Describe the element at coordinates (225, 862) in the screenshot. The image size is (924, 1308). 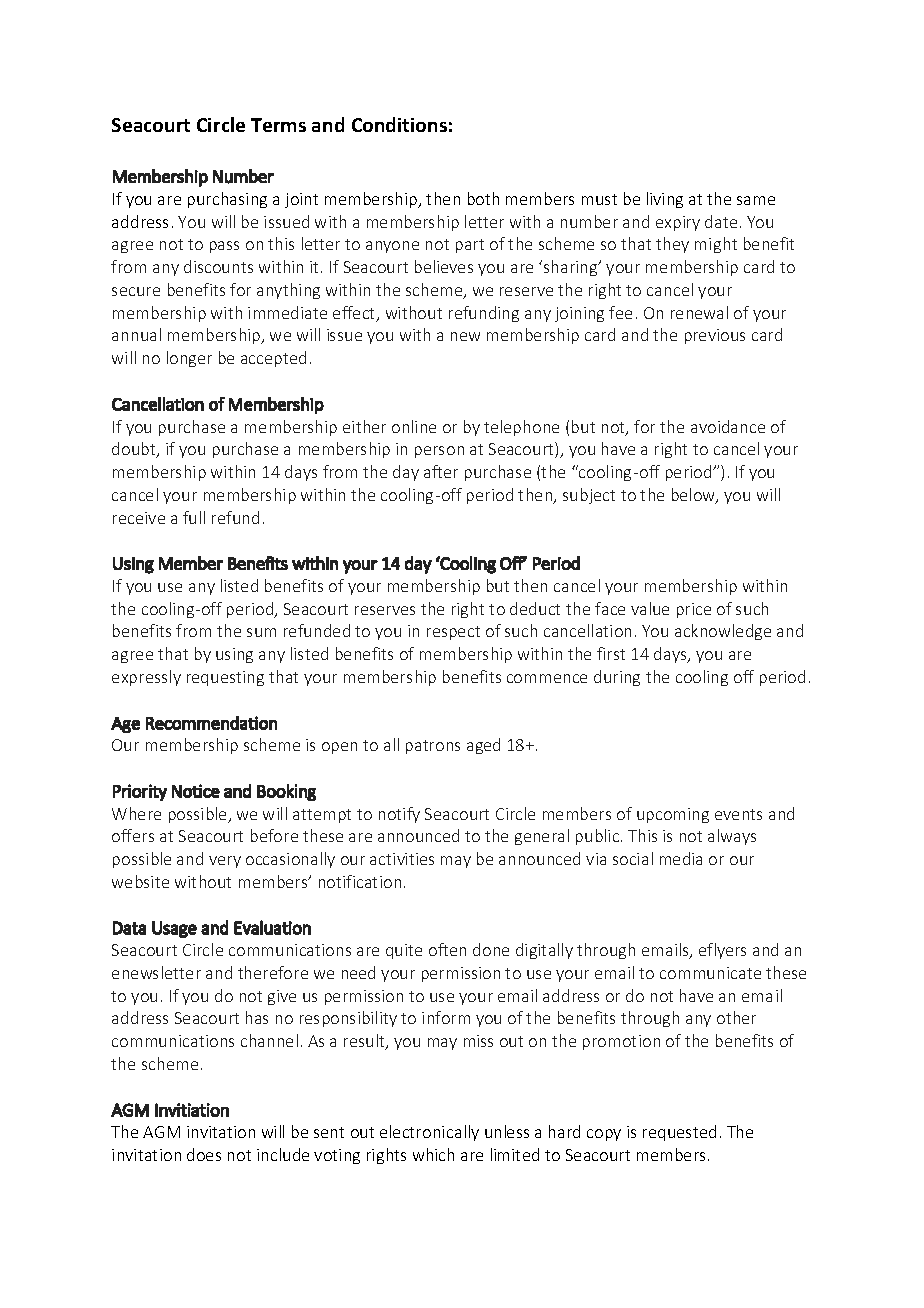
I see `very` at that location.
